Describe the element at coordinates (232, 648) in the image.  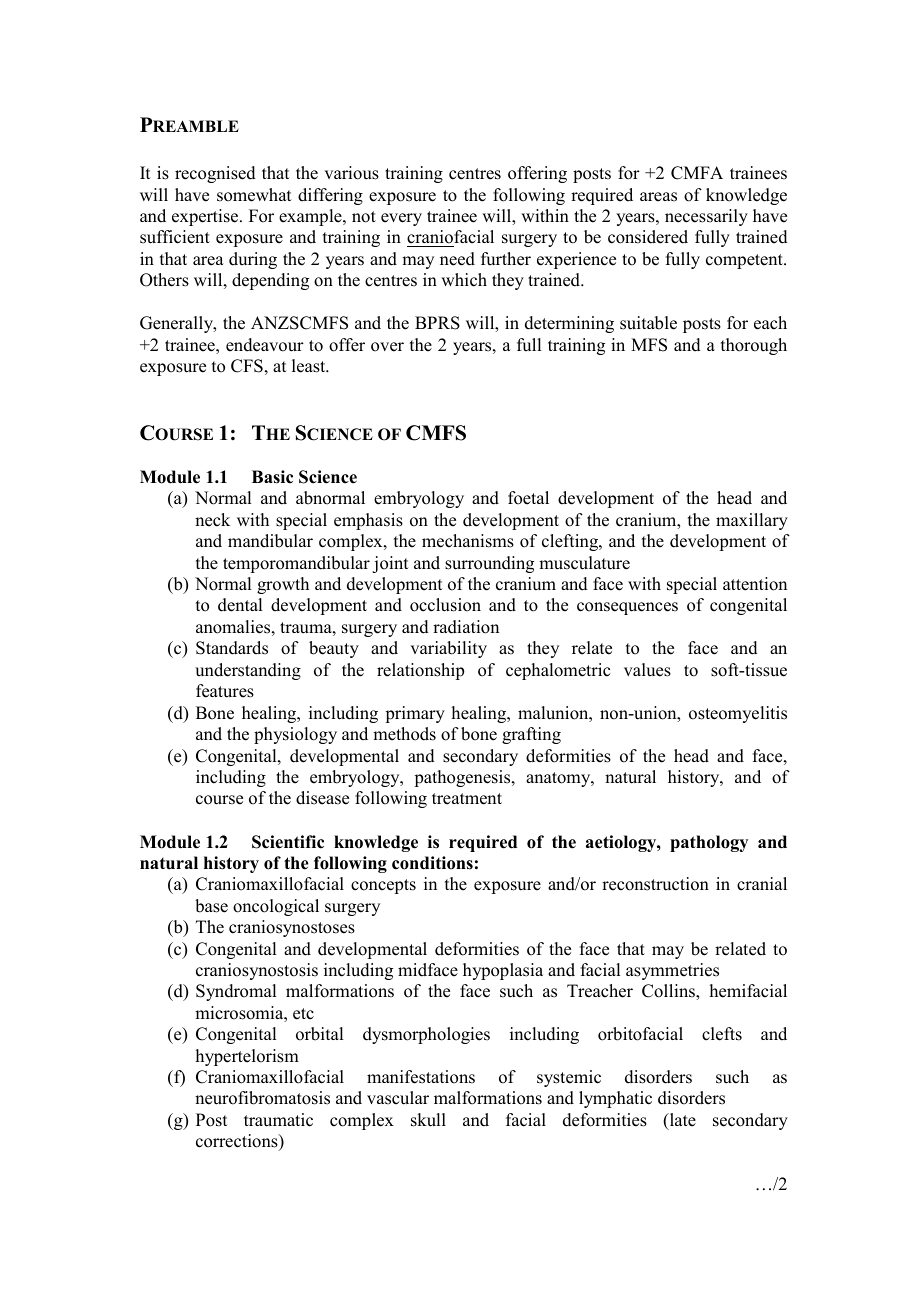
I see `Standards` at that location.
